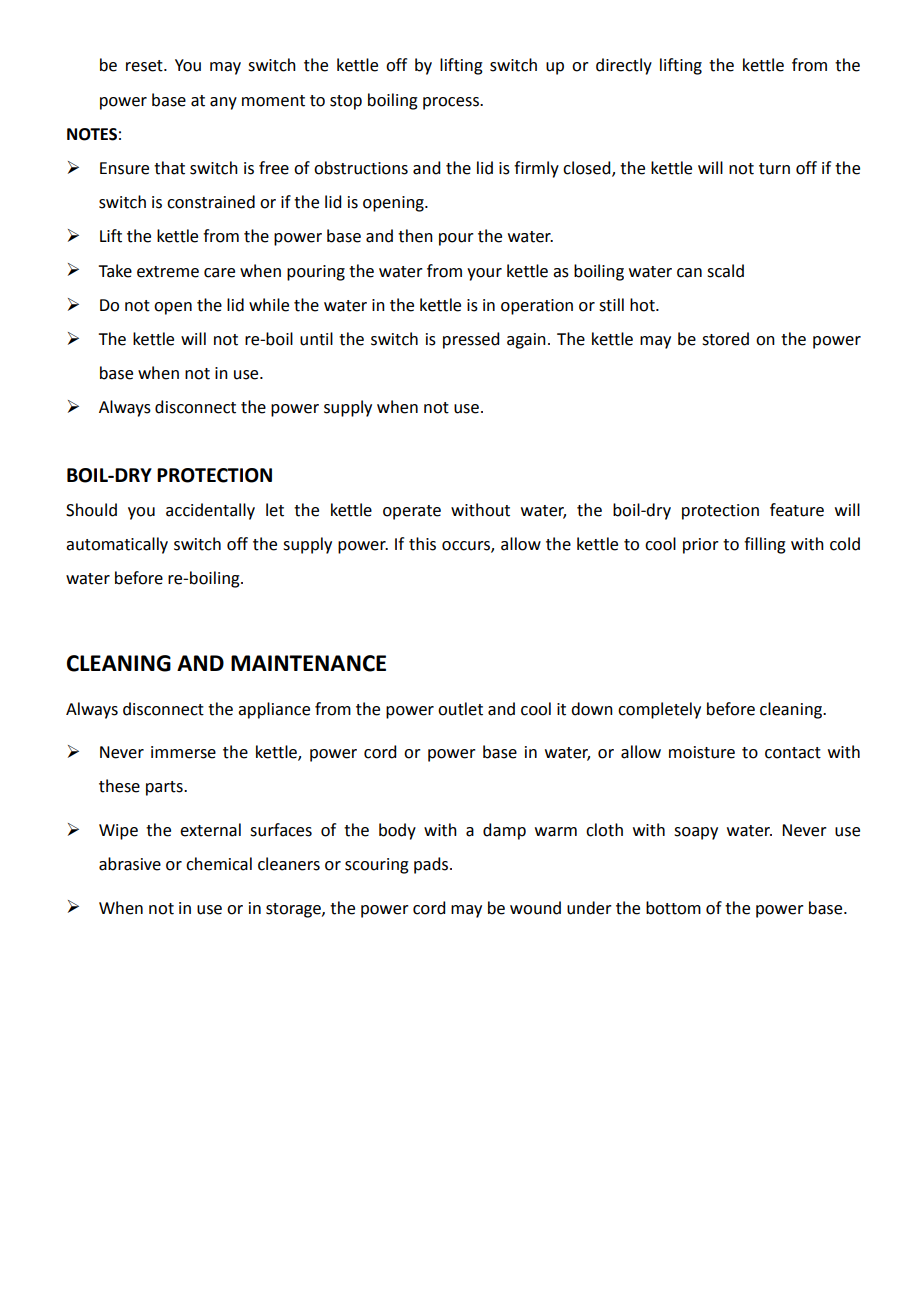 The width and height of the screenshot is (924, 1308). What do you see at coordinates (452, 103) in the screenshot?
I see `process` at bounding box center [452, 103].
